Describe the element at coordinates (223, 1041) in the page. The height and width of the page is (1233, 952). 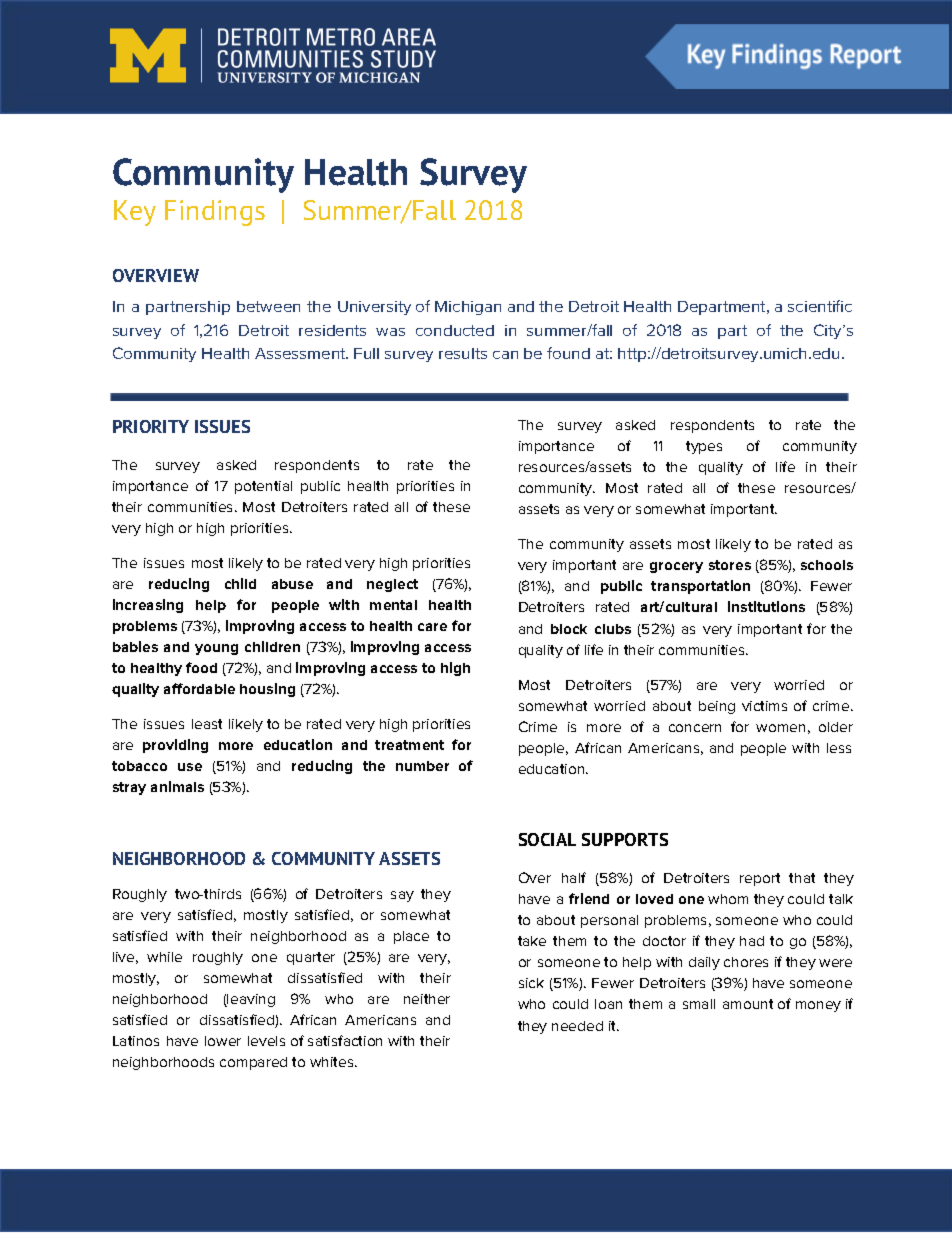
I see `lower` at that location.
